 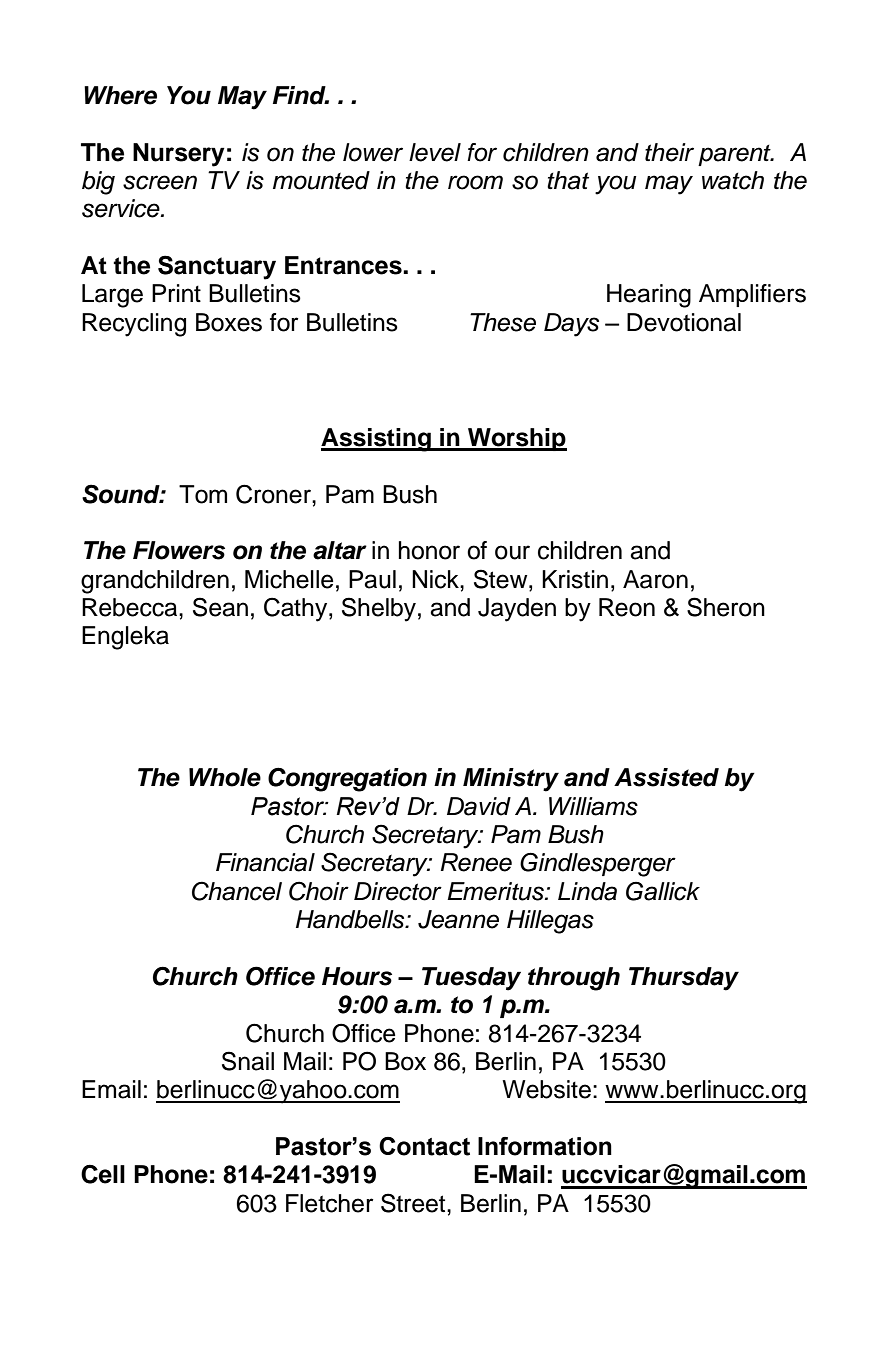 What do you see at coordinates (379, 609) in the image?
I see `Shelby` at bounding box center [379, 609].
